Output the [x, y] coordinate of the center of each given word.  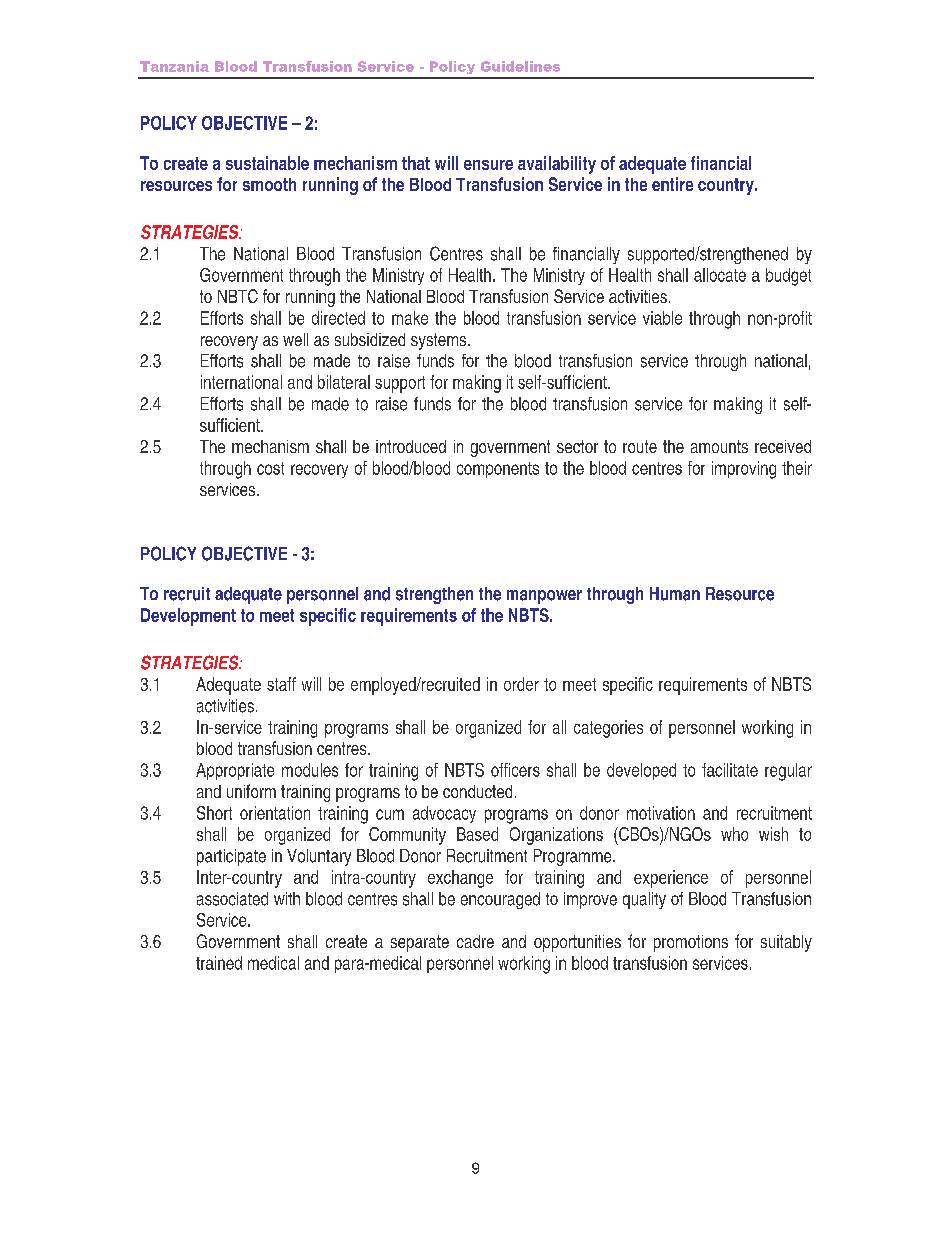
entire [672, 184]
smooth [269, 184]
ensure [488, 165]
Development [188, 617]
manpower [544, 597]
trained [219, 963]
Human [675, 594]
